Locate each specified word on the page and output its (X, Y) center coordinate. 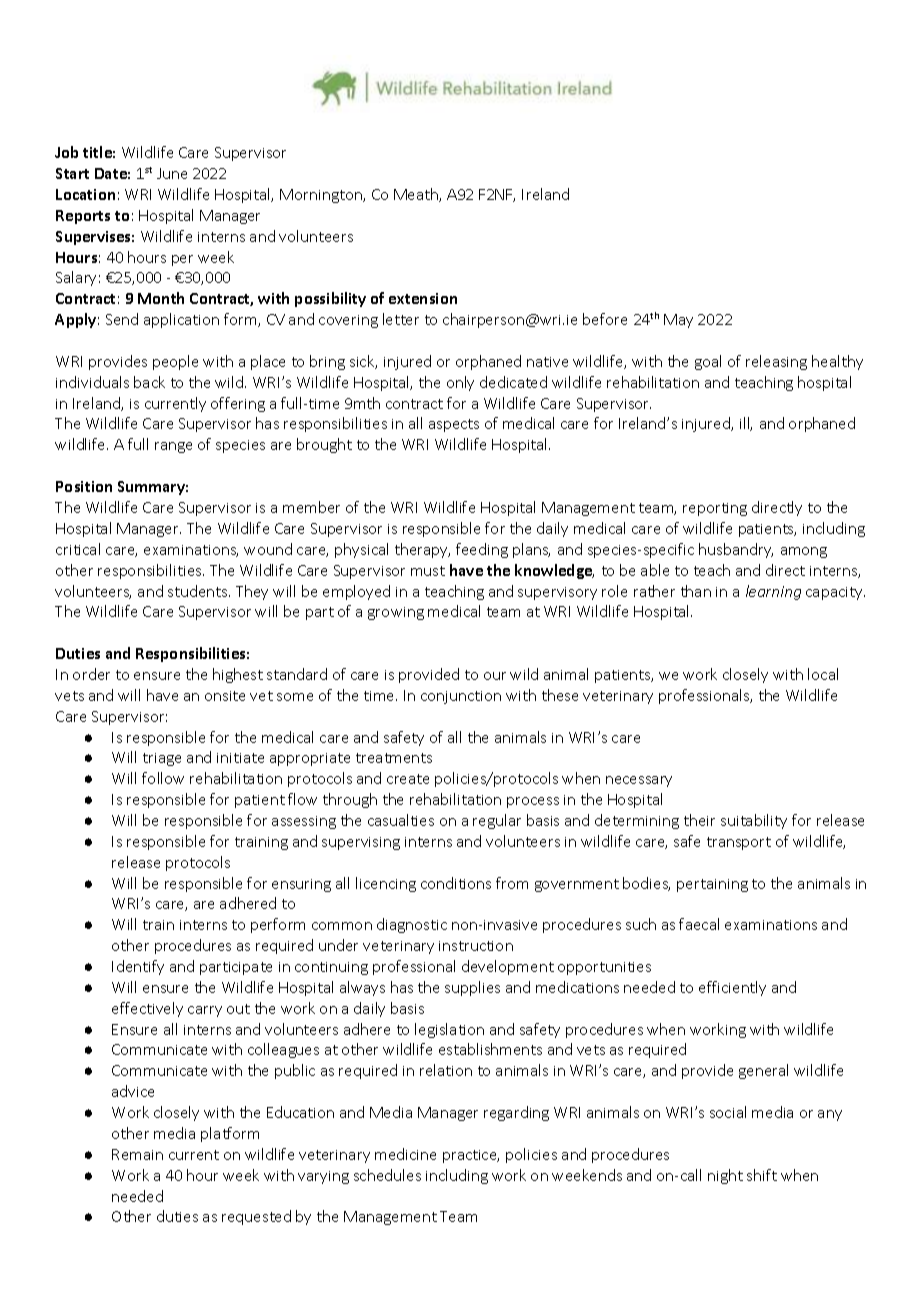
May (678, 321)
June (172, 173)
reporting (715, 509)
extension (423, 298)
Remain (137, 1154)
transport (739, 843)
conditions (456, 883)
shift (762, 1175)
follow (163, 778)
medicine (405, 1154)
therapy (422, 550)
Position (84, 486)
